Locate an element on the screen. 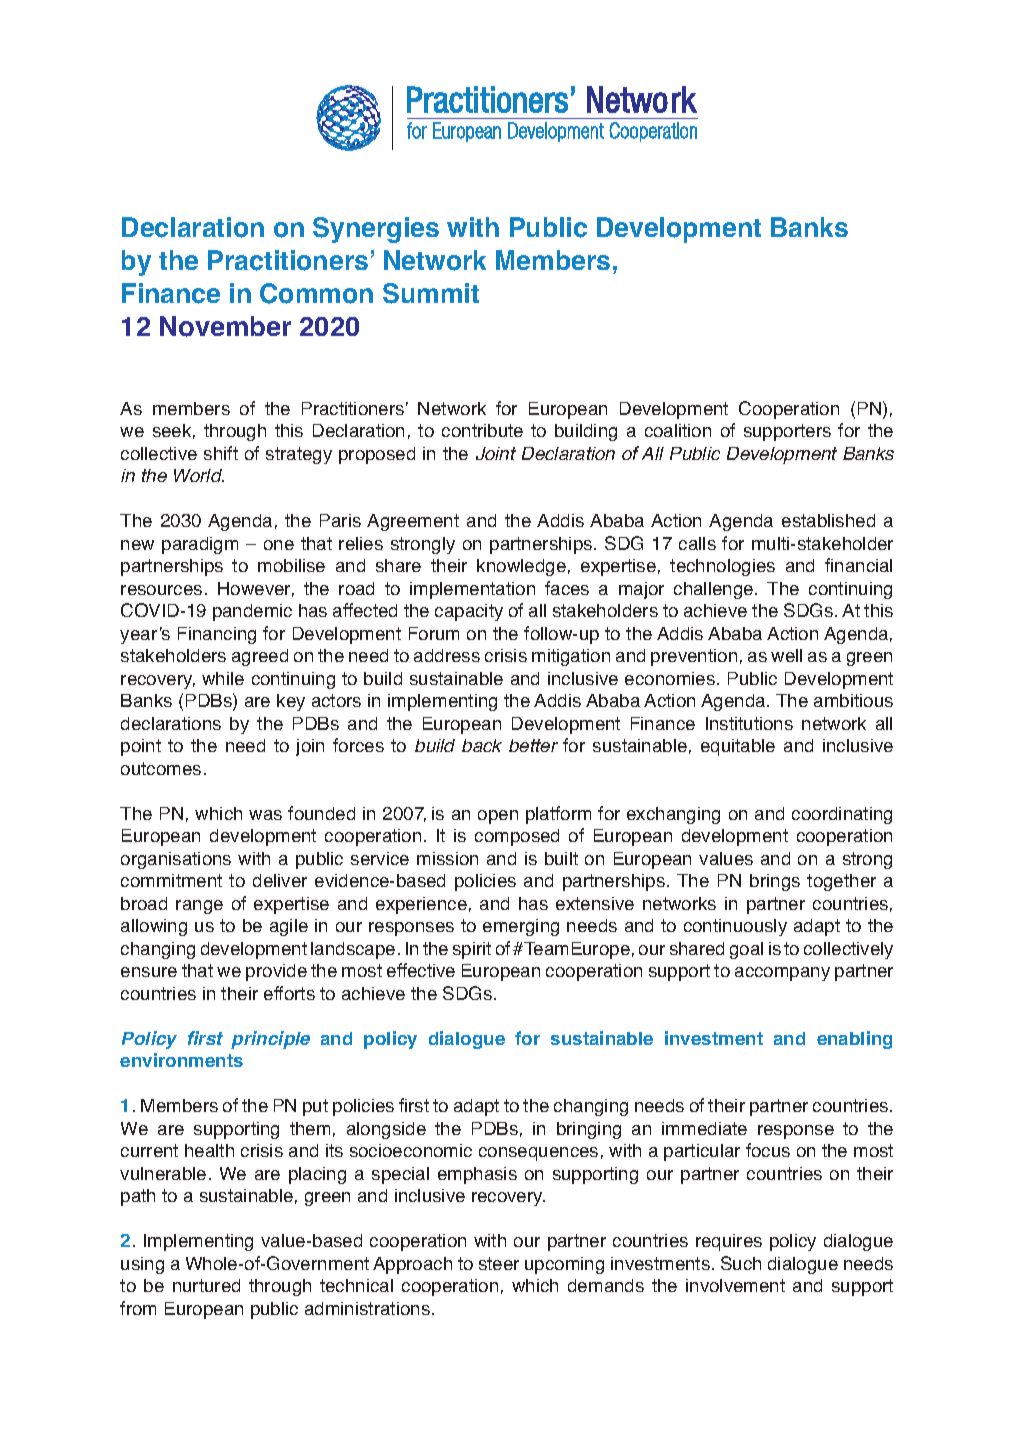 The height and width of the screenshot is (1435, 1015). emerging is located at coordinates (521, 927).
